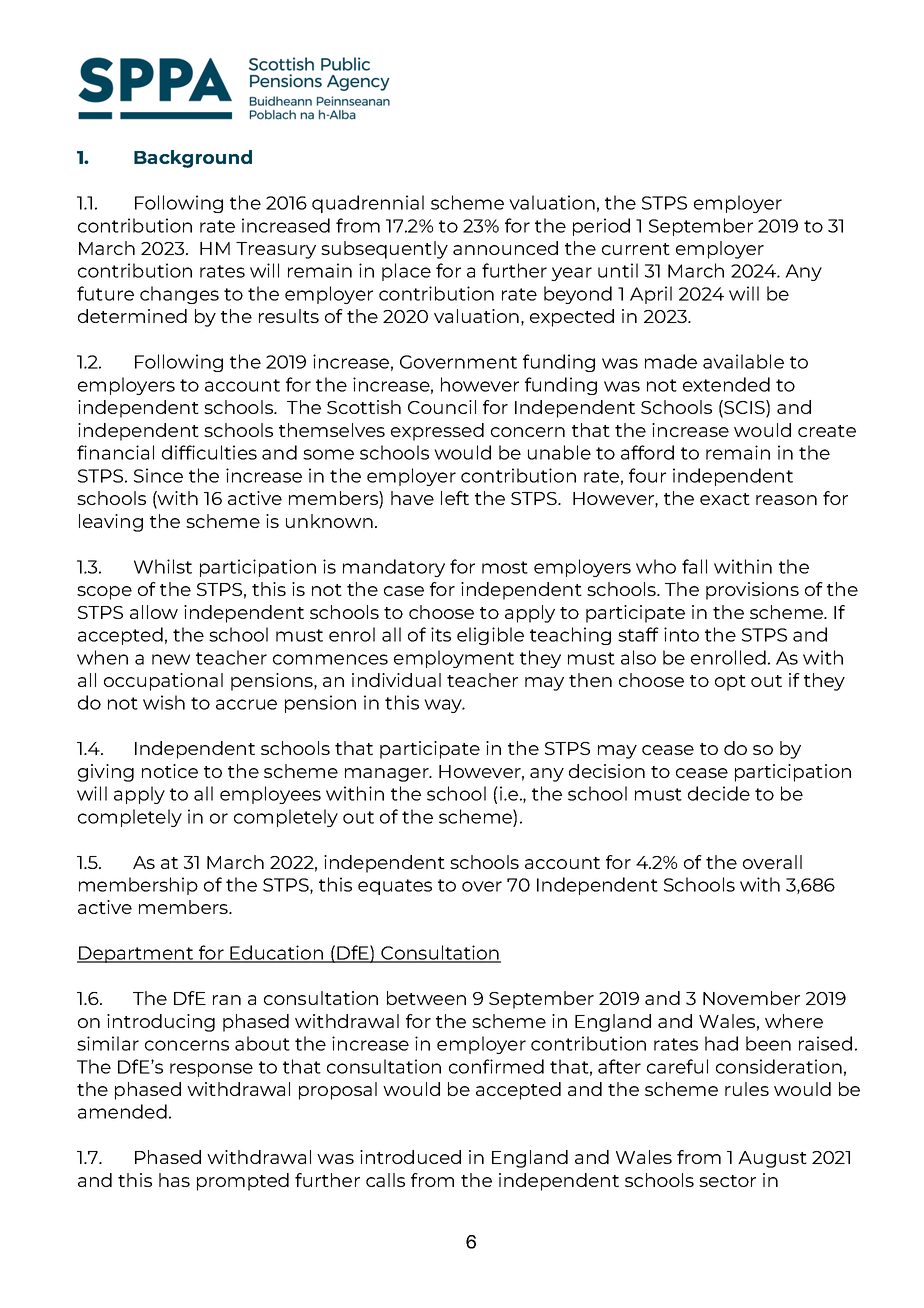  I want to click on prompted, so click(243, 1182).
